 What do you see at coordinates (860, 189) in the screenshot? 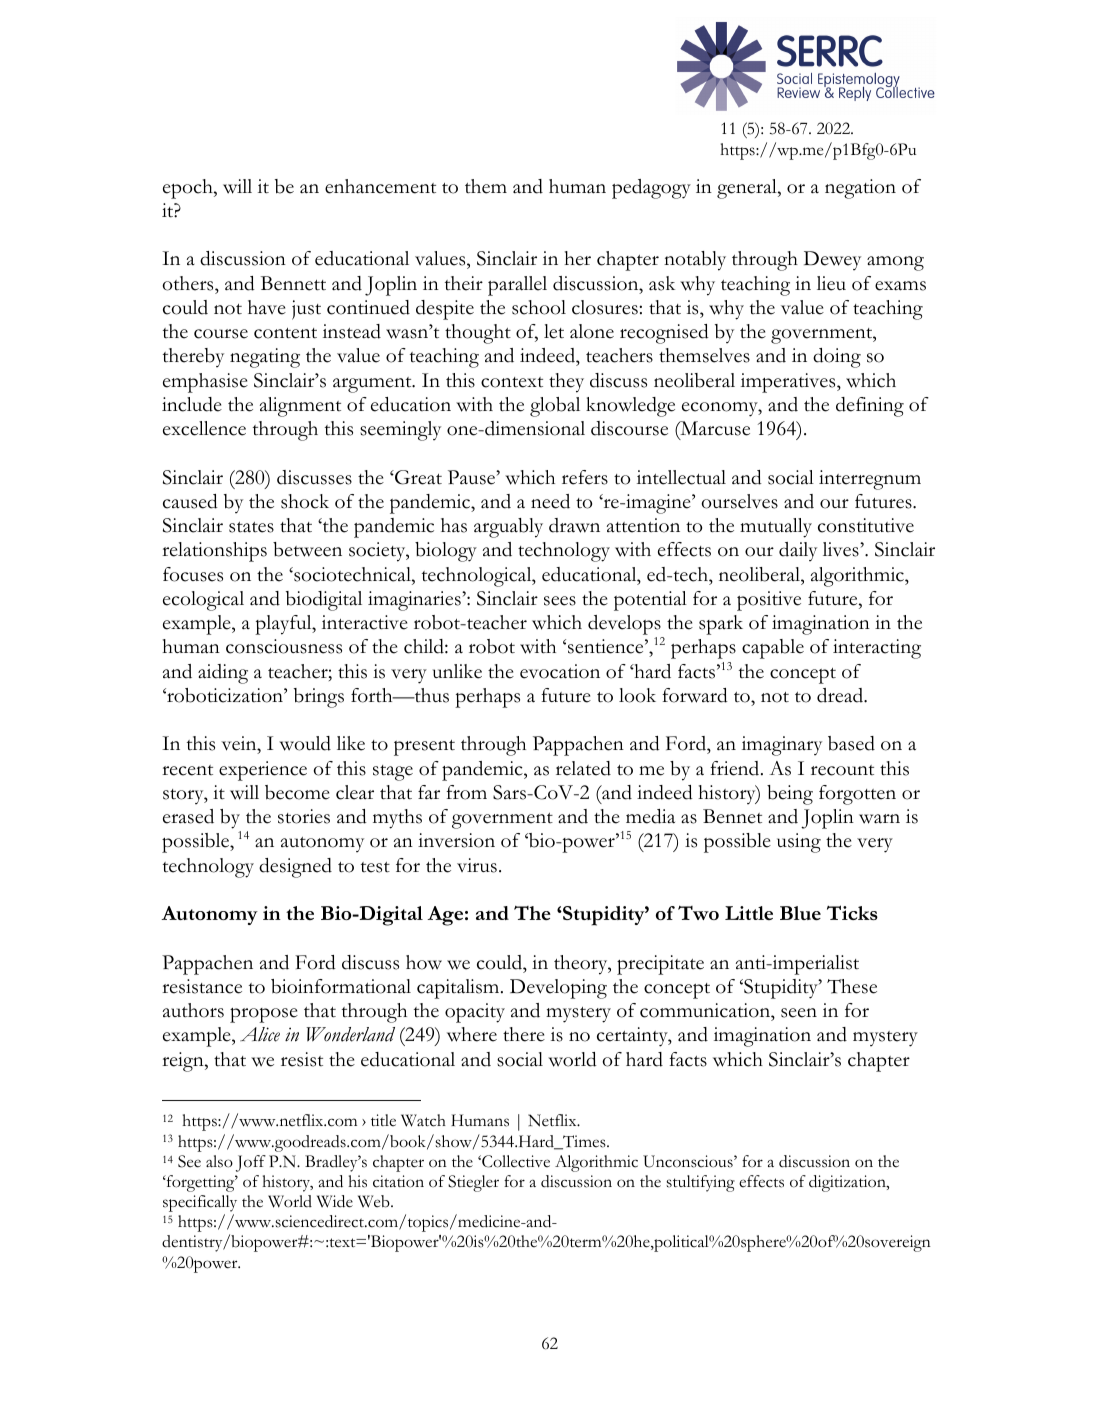
I see `negation` at bounding box center [860, 189].
